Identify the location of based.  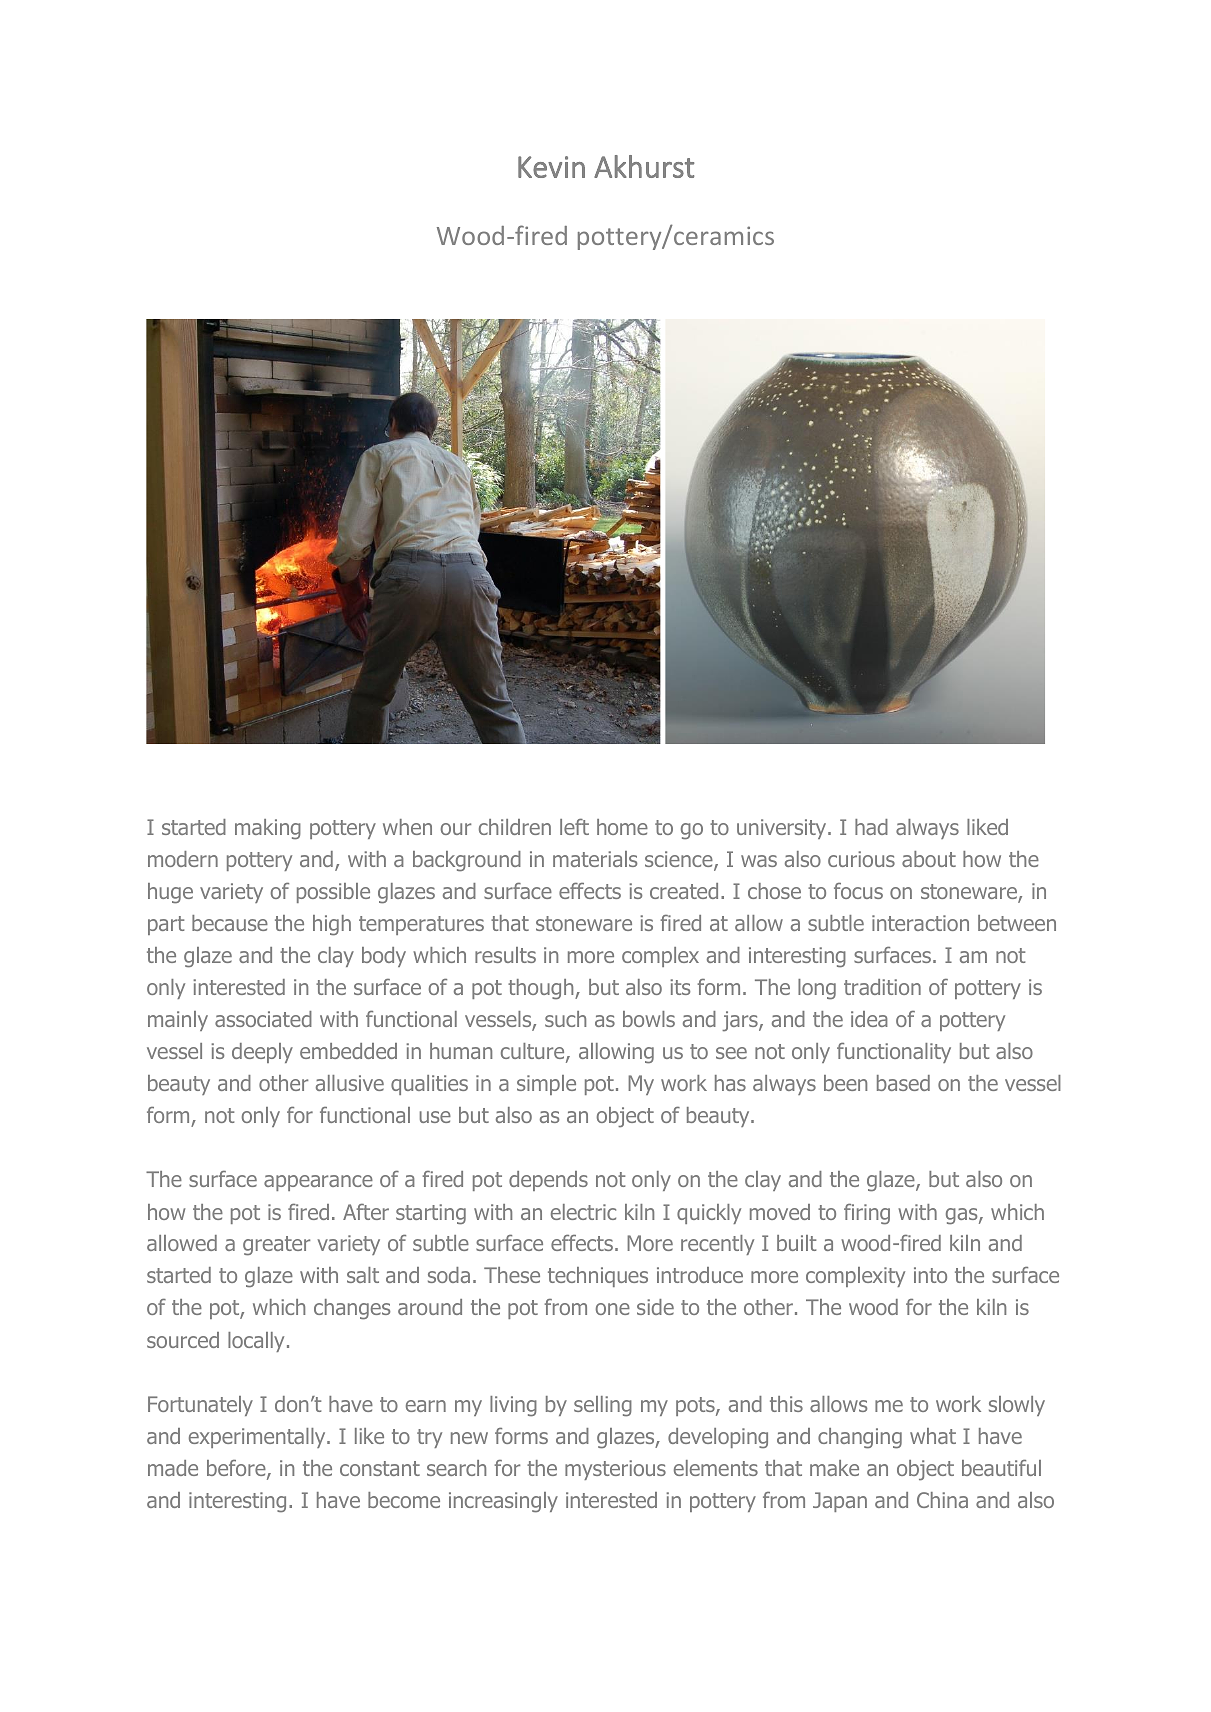
(903, 1083).
